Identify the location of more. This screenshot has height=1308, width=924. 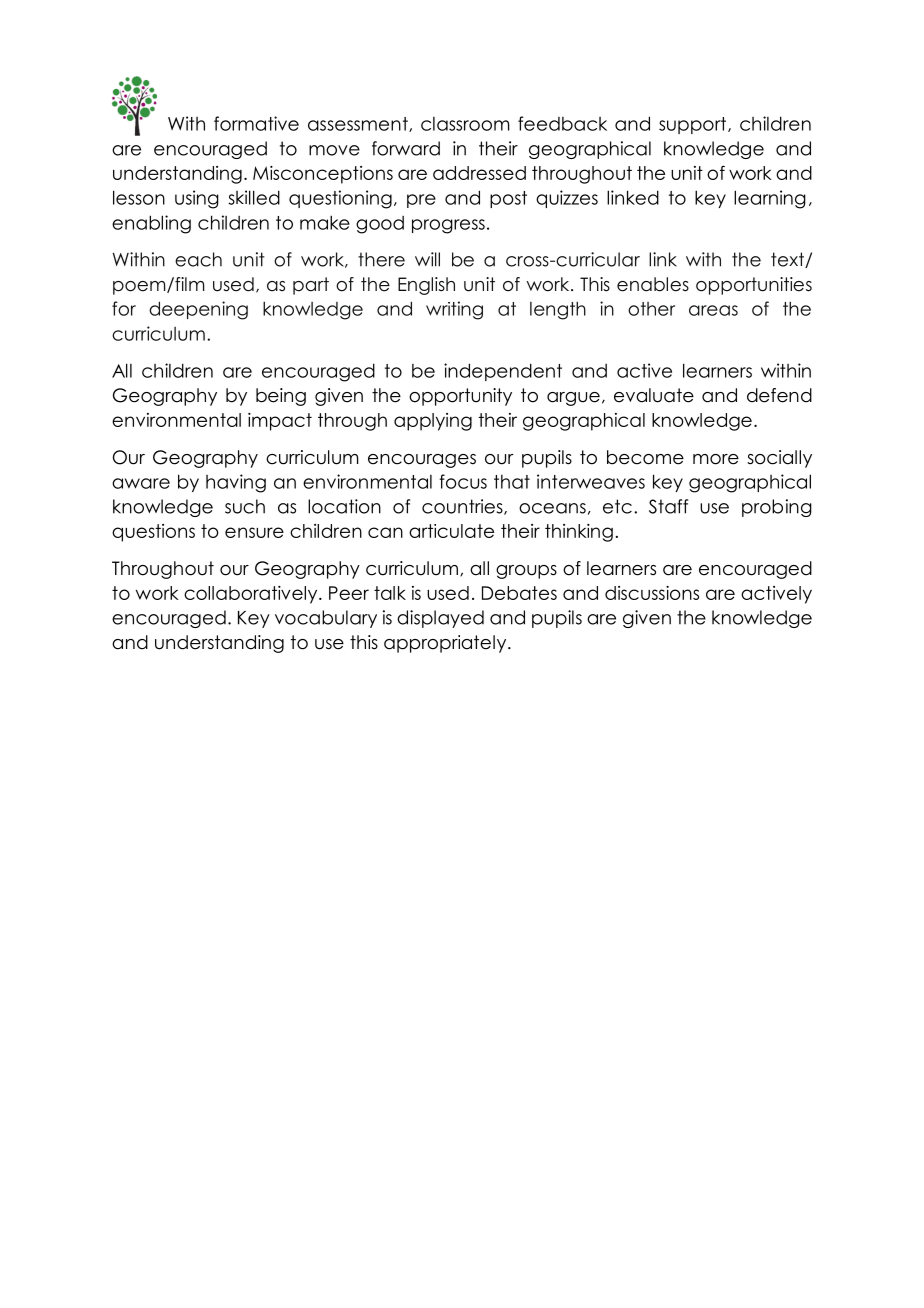
(716, 459).
